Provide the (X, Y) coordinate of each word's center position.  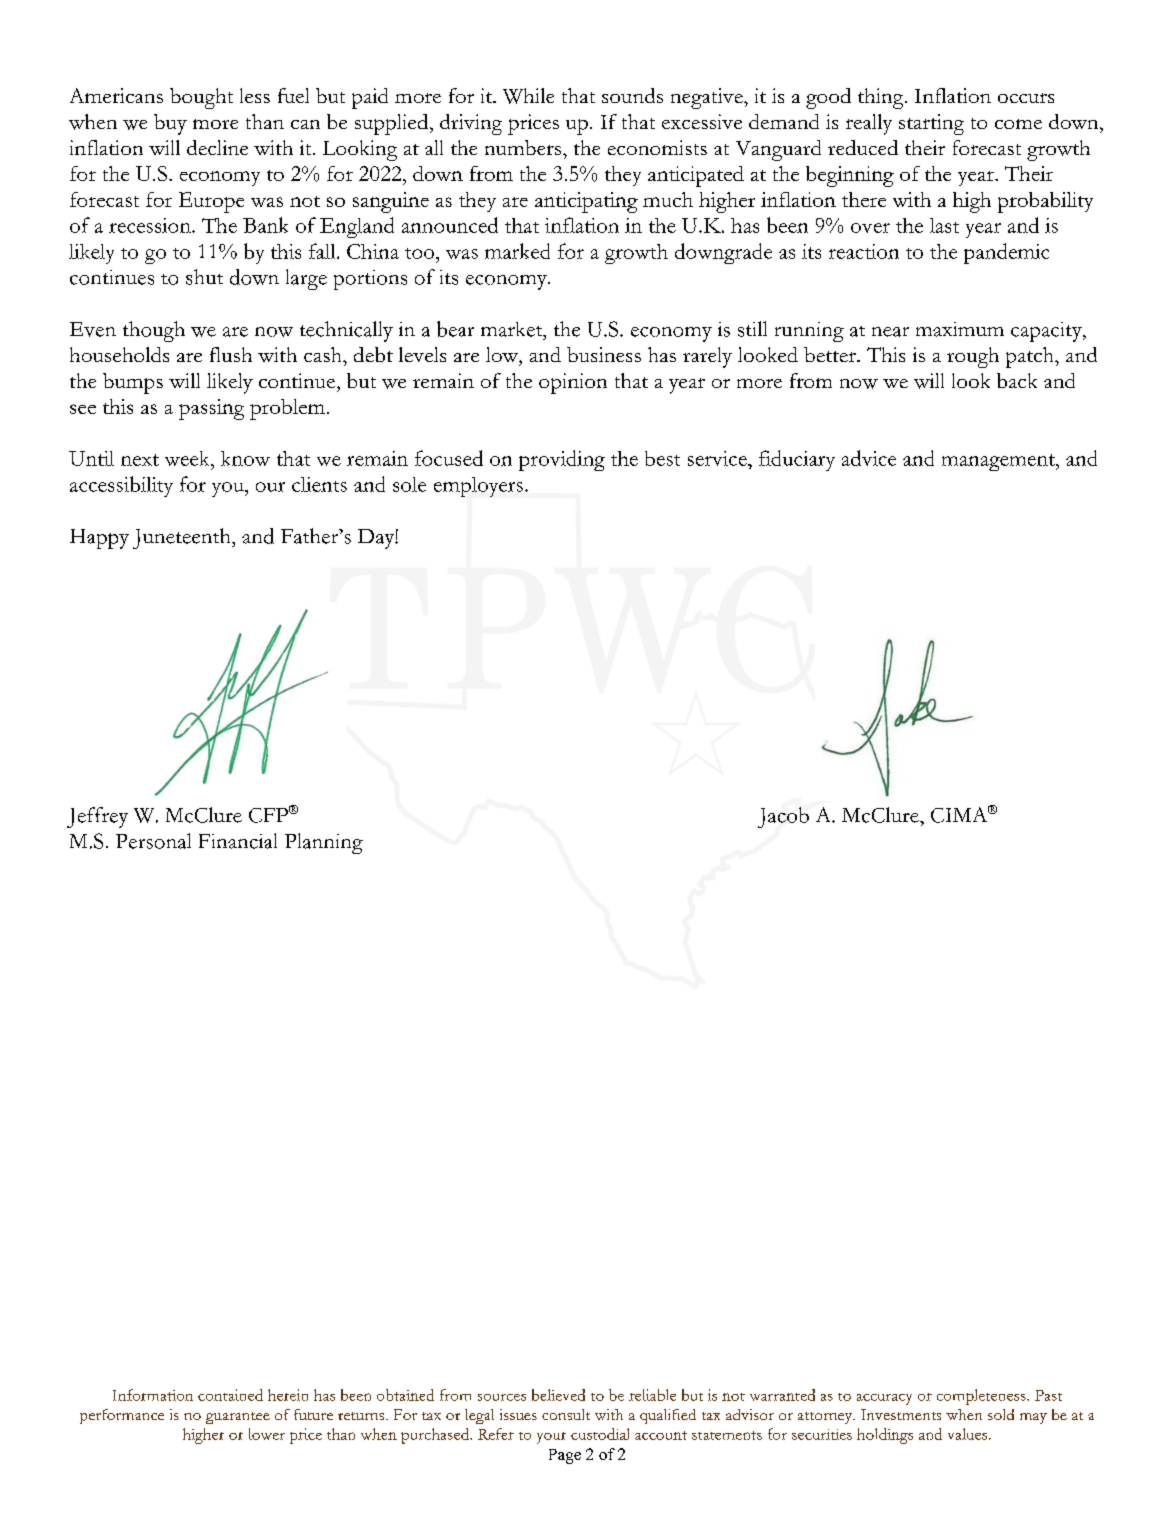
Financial (238, 841)
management (999, 462)
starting (931, 124)
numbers (524, 147)
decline (217, 147)
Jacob (783, 817)
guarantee (238, 1418)
